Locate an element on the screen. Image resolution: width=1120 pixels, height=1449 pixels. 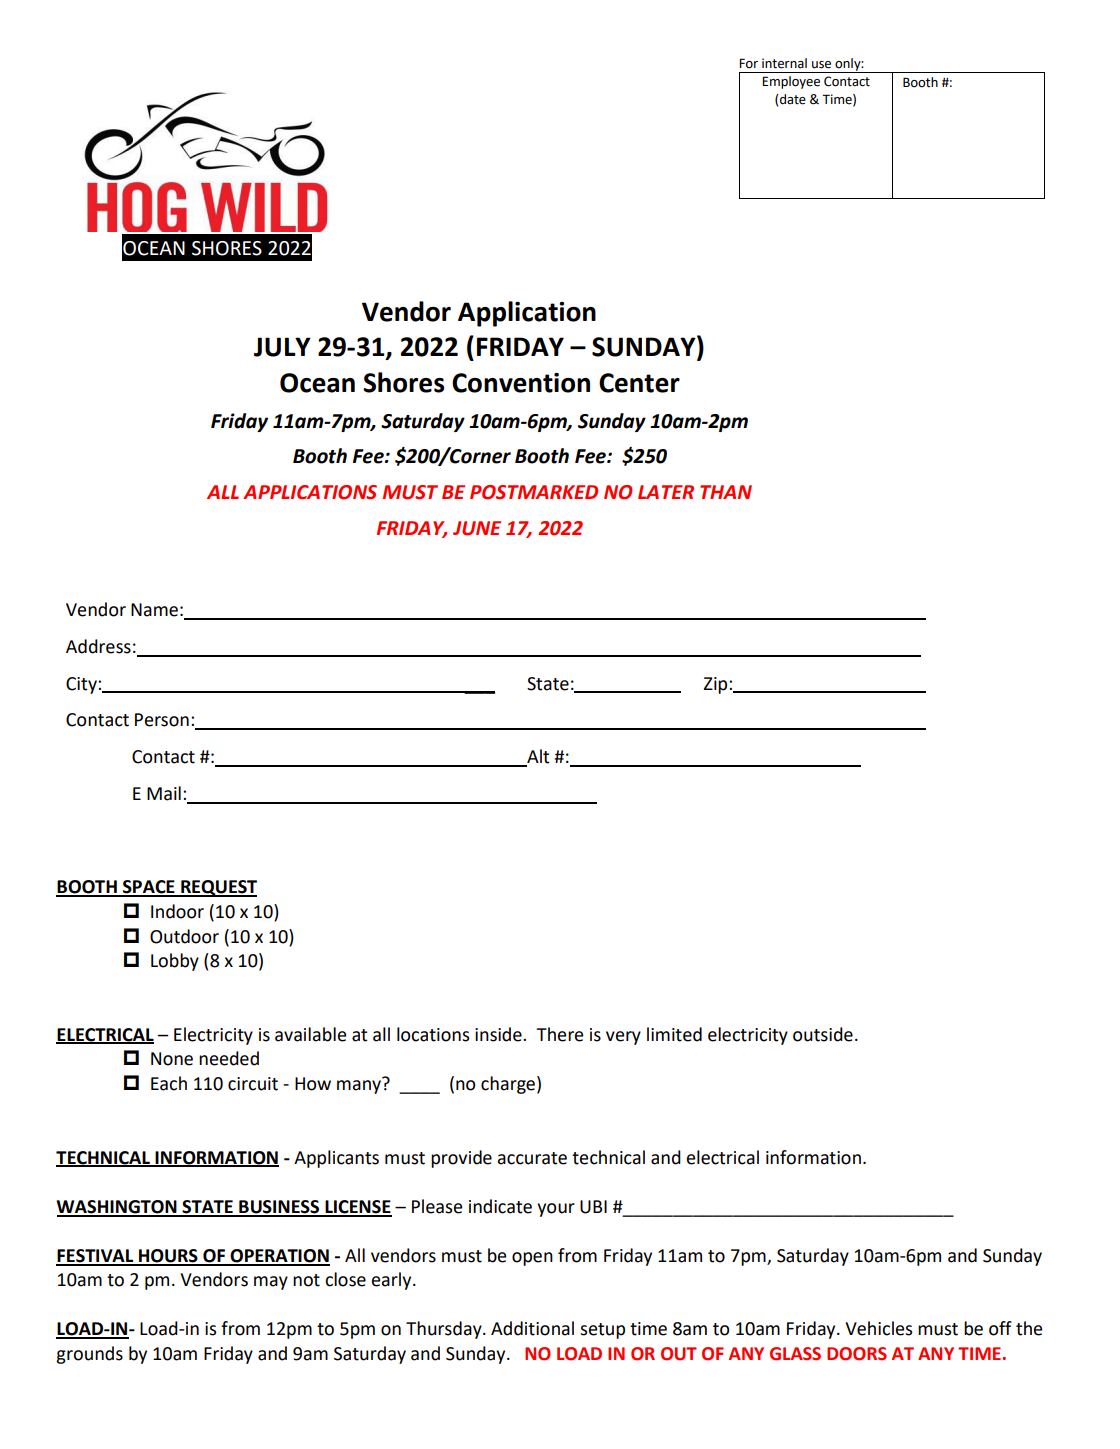
Zip is located at coordinates (717, 685).
